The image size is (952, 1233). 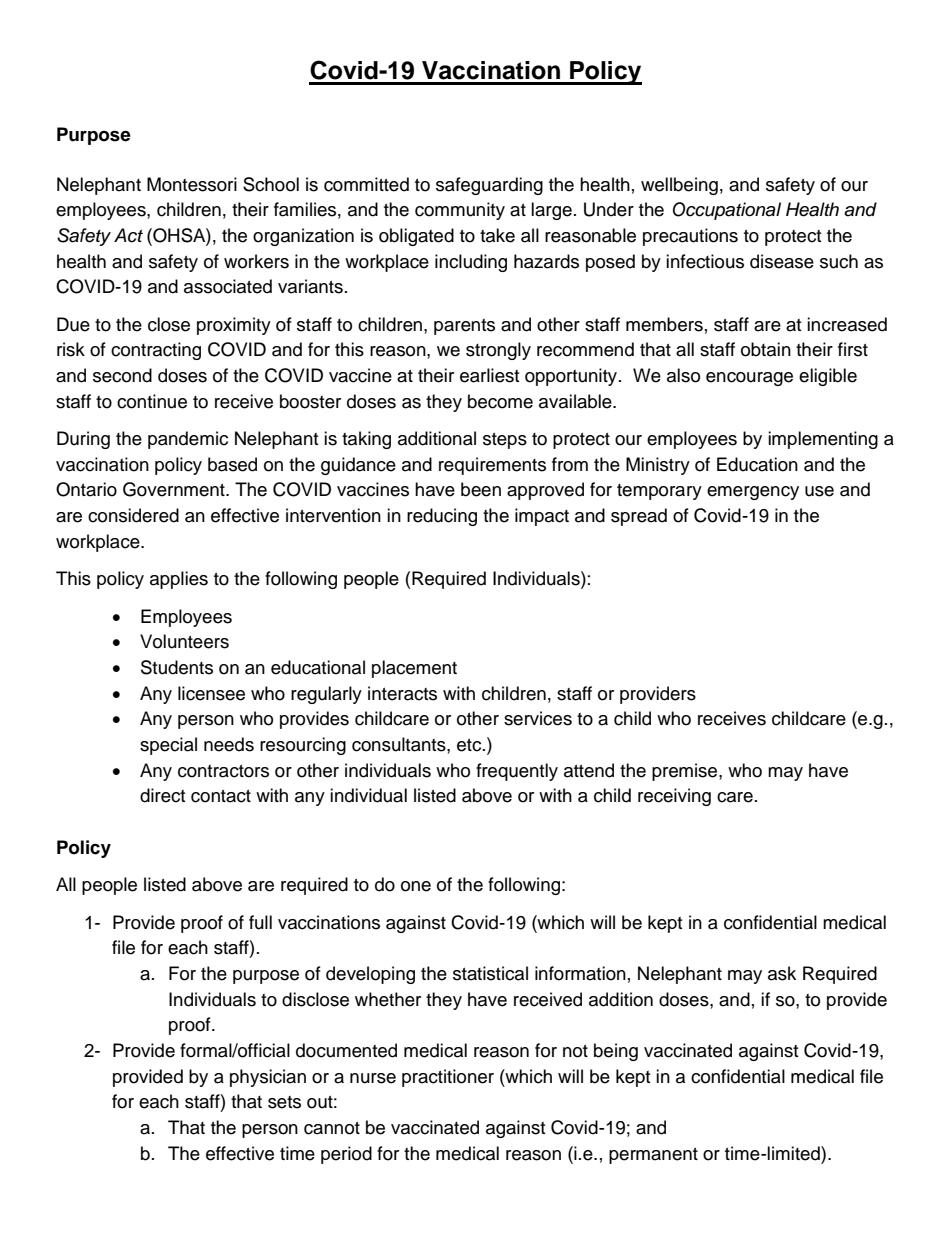 I want to click on premise, so click(x=686, y=772).
